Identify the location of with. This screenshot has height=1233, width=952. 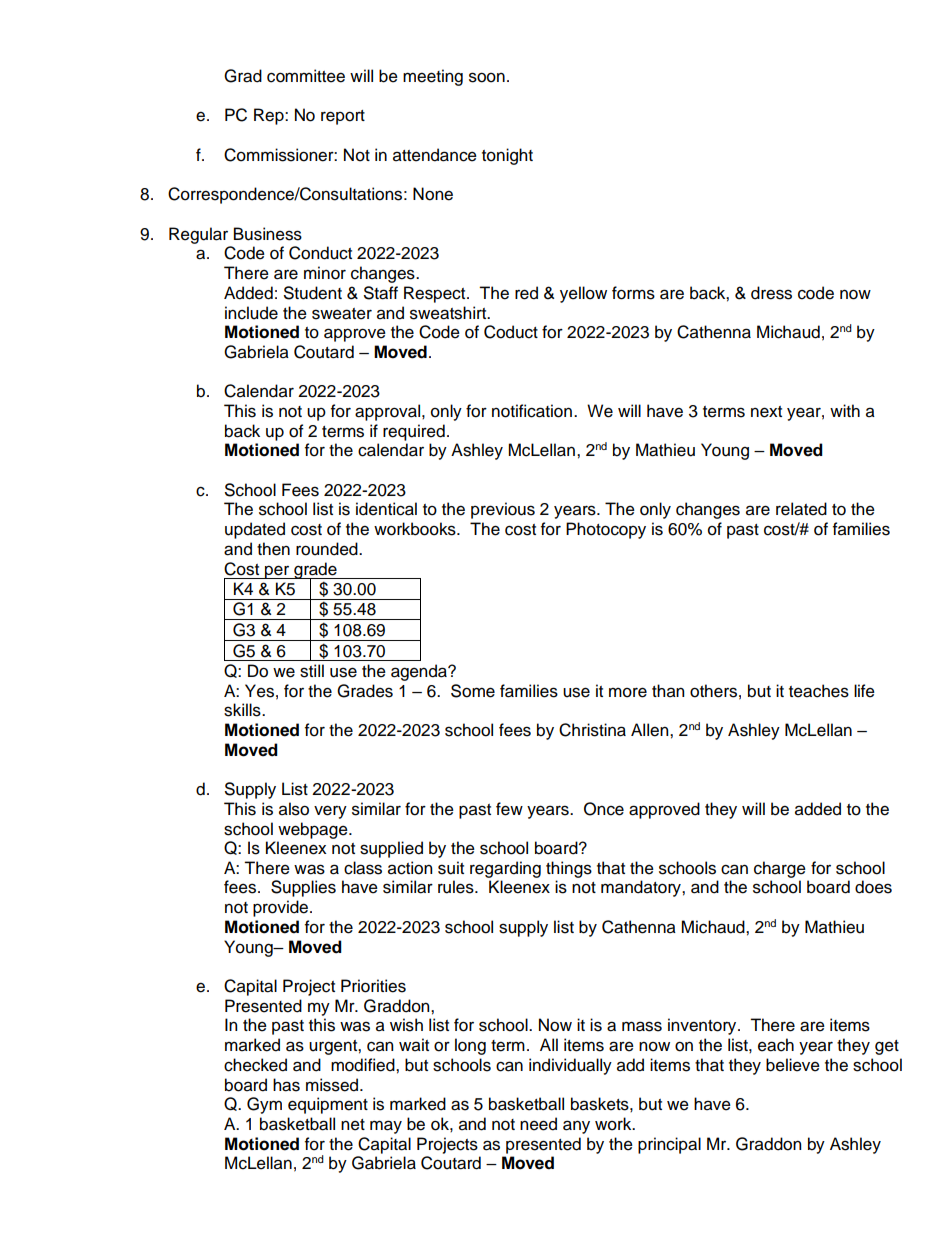
(845, 410).
